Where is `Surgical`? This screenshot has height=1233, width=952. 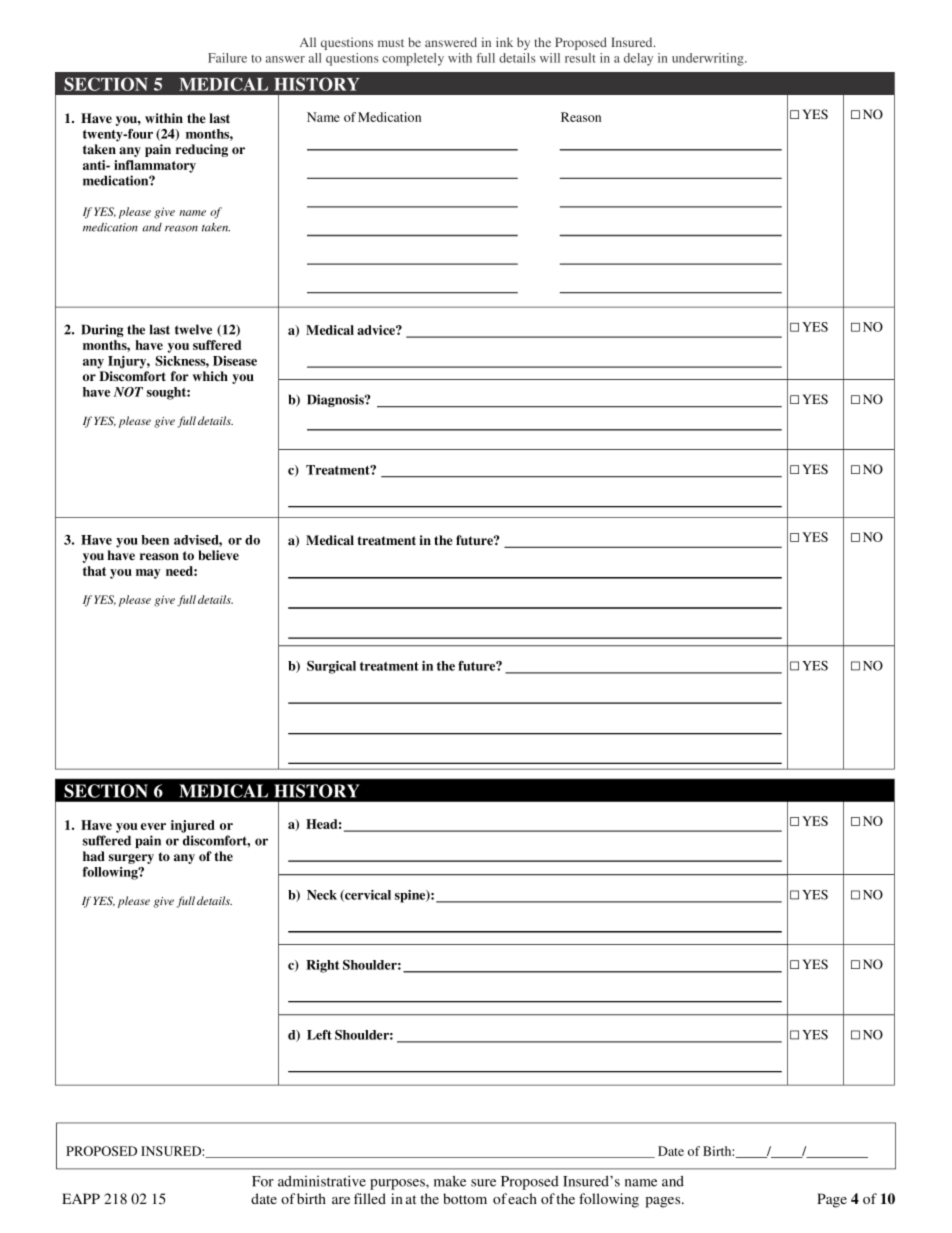 Surgical is located at coordinates (331, 667).
